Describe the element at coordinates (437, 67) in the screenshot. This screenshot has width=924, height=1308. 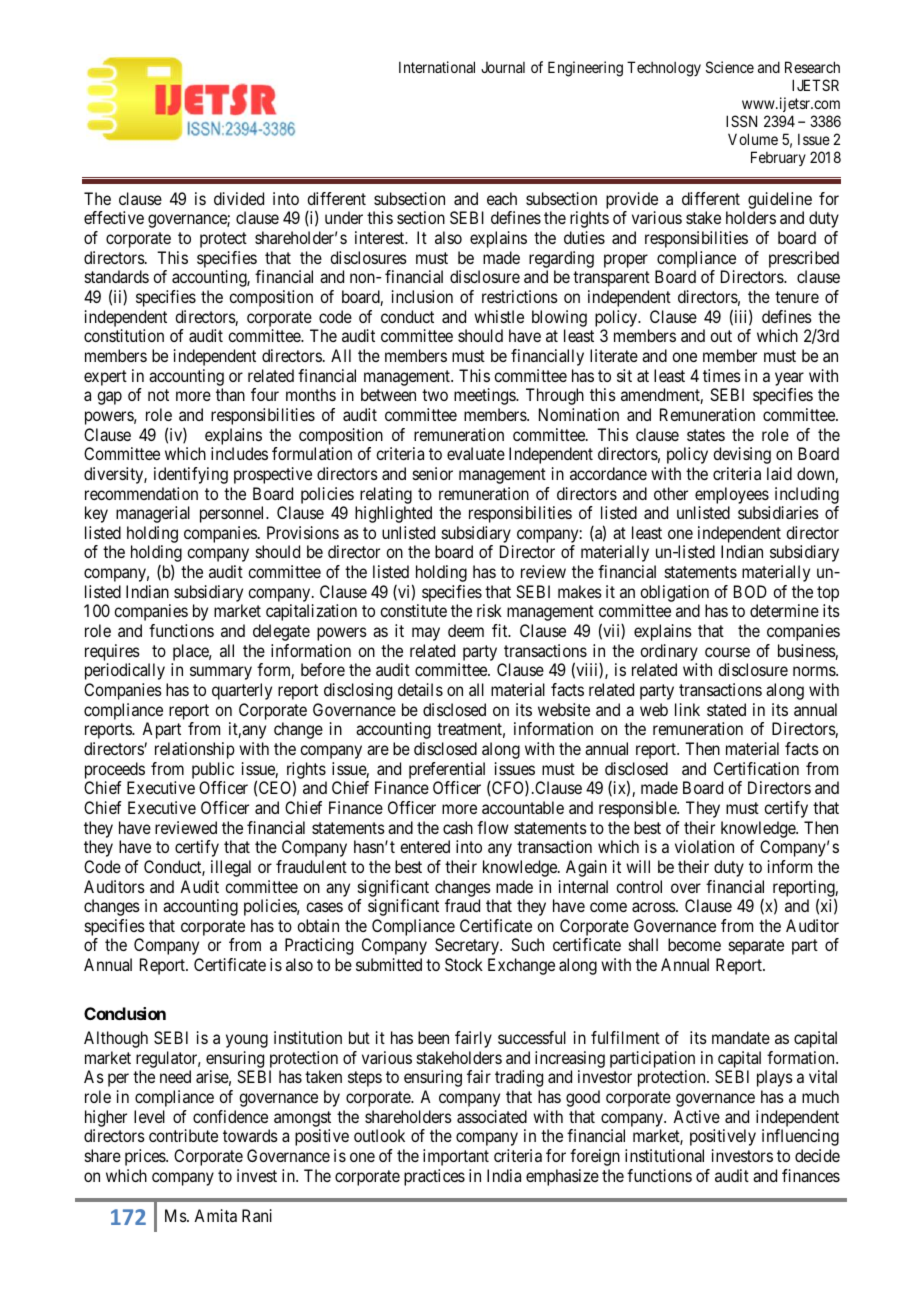
I see `International` at that location.
